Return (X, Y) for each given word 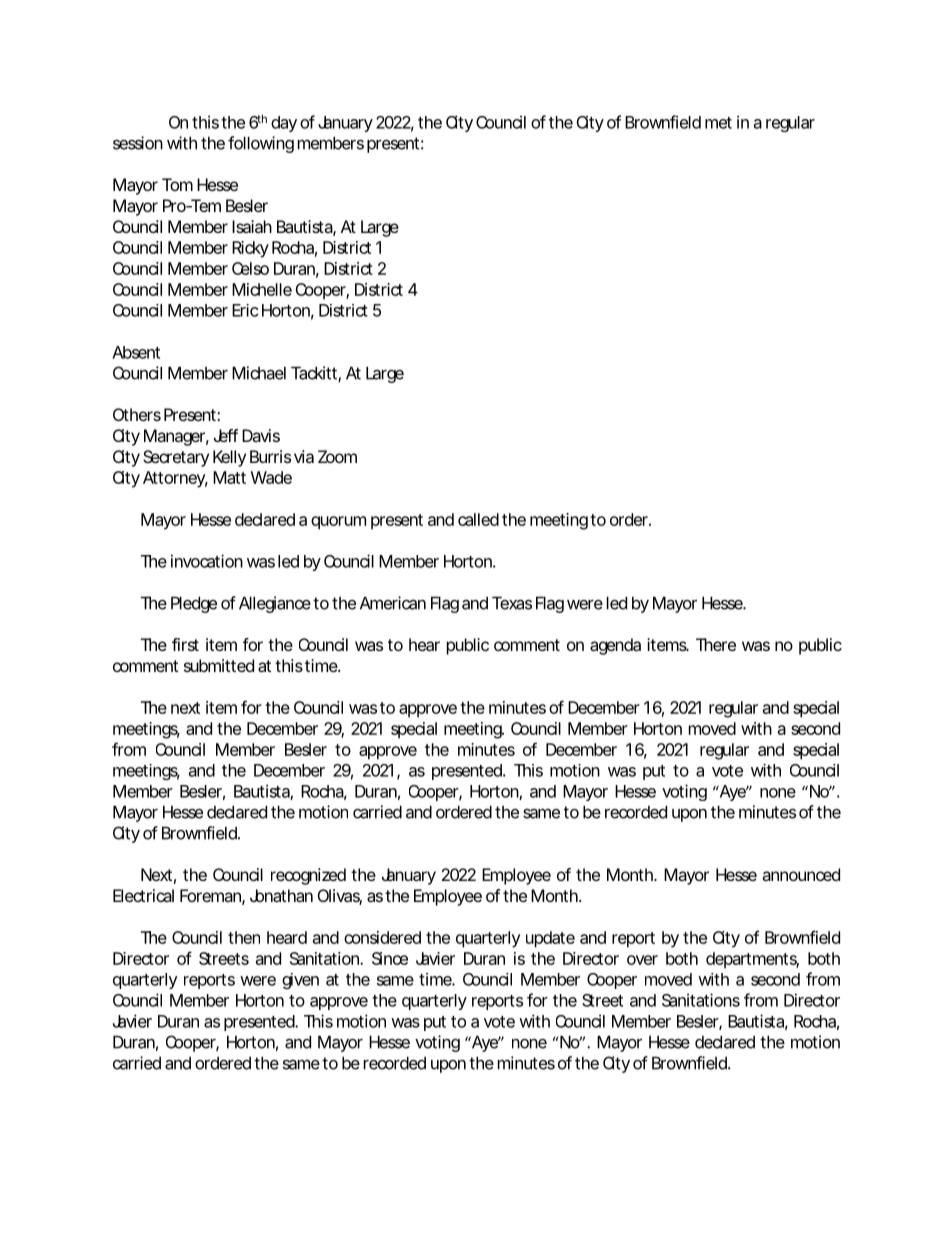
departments (752, 960)
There (716, 644)
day (284, 124)
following (261, 144)
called (478, 519)
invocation (207, 561)
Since (390, 958)
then (244, 937)
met (718, 123)
